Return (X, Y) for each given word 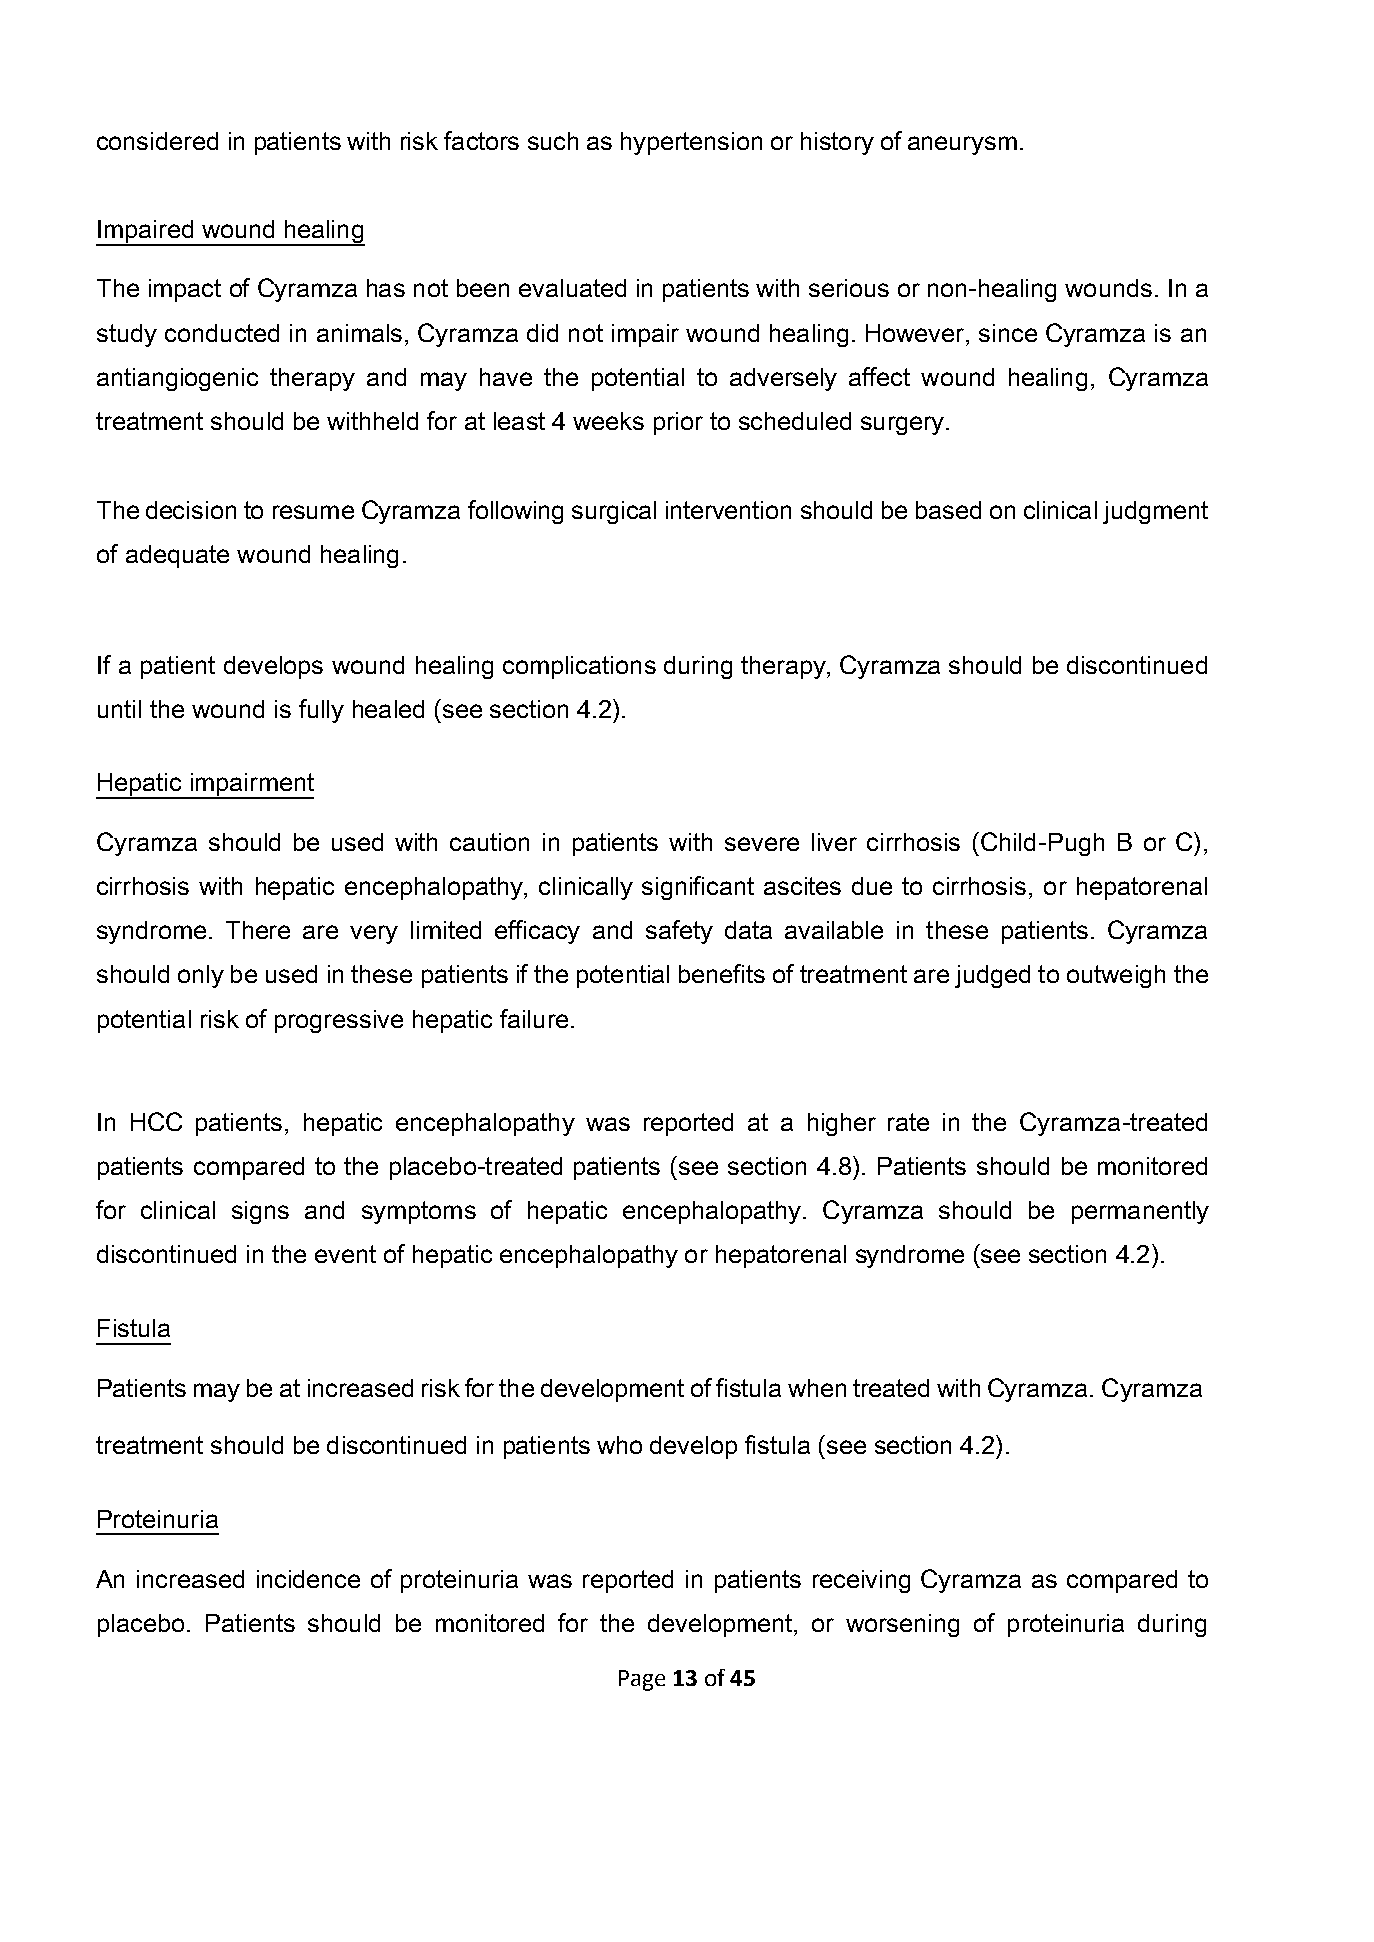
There (258, 930)
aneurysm (962, 145)
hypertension (691, 143)
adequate (177, 556)
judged (992, 976)
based (948, 510)
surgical (614, 512)
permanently (1140, 1212)
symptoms (419, 1212)
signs (260, 1212)
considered (157, 141)
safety (679, 932)
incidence (308, 1579)
